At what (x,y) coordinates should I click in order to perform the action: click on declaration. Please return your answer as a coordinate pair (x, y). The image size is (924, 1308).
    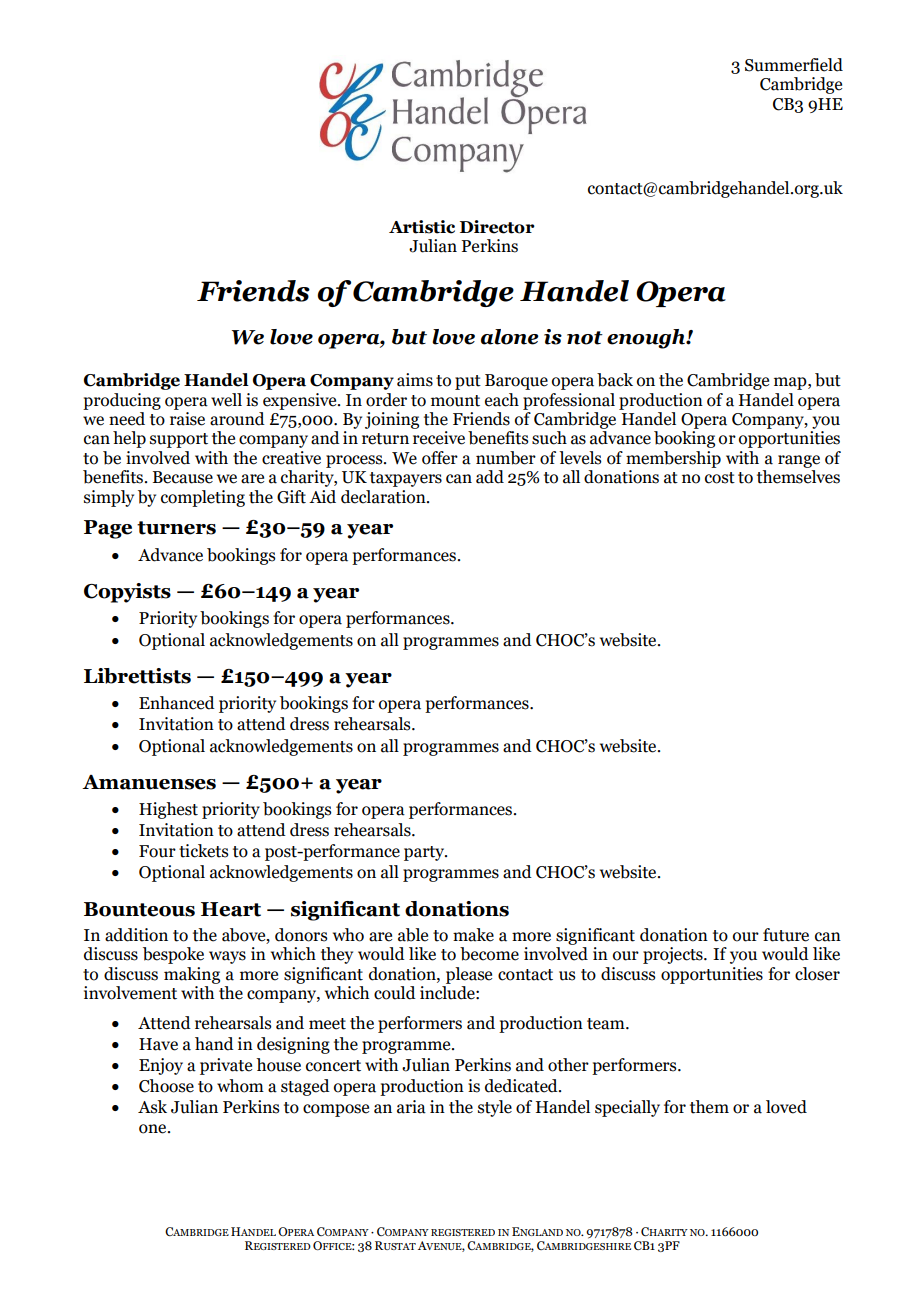
    Looking at the image, I should click on (384, 497).
